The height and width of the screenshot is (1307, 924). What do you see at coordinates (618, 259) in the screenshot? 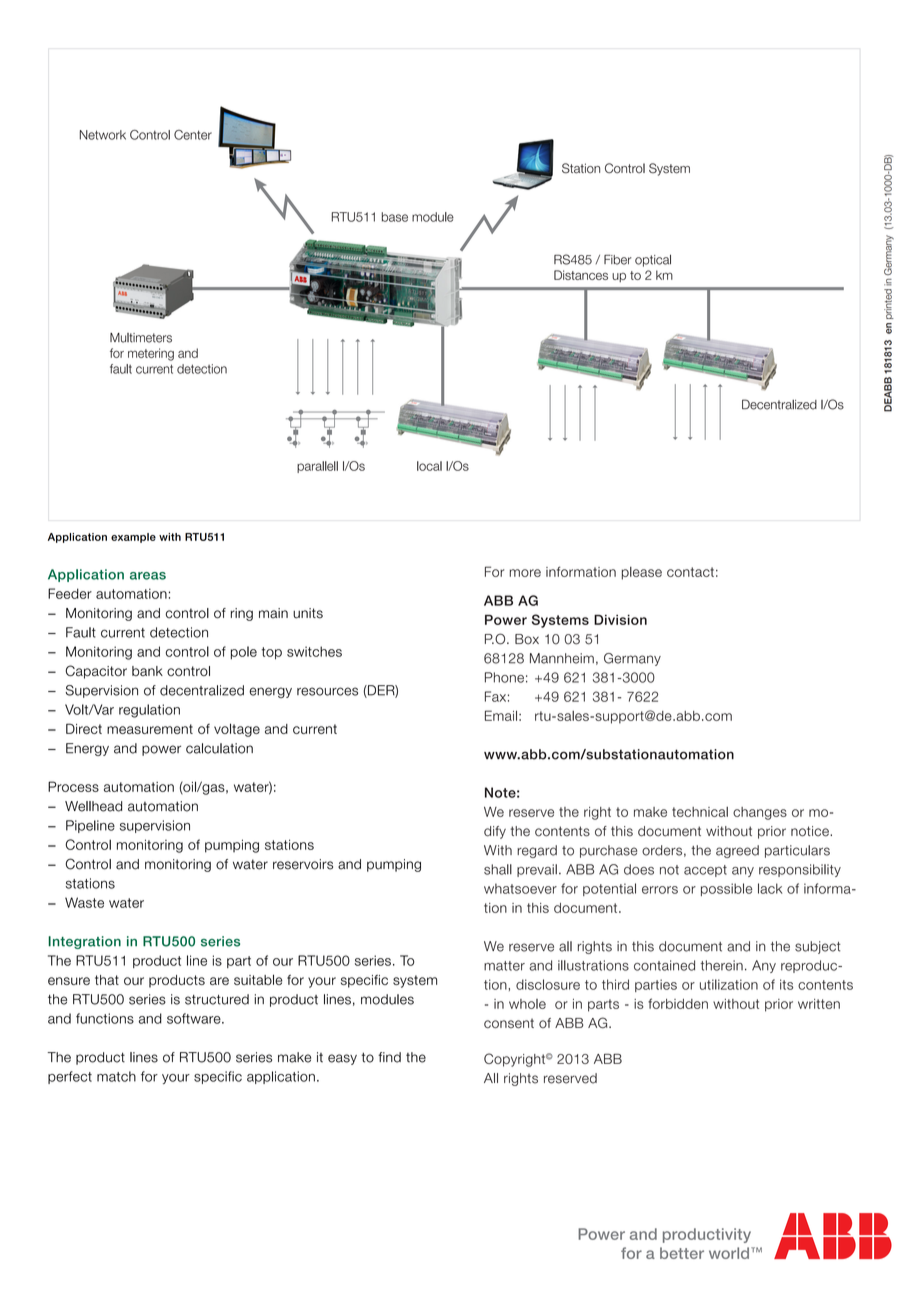
I see `Fiber` at bounding box center [618, 259].
